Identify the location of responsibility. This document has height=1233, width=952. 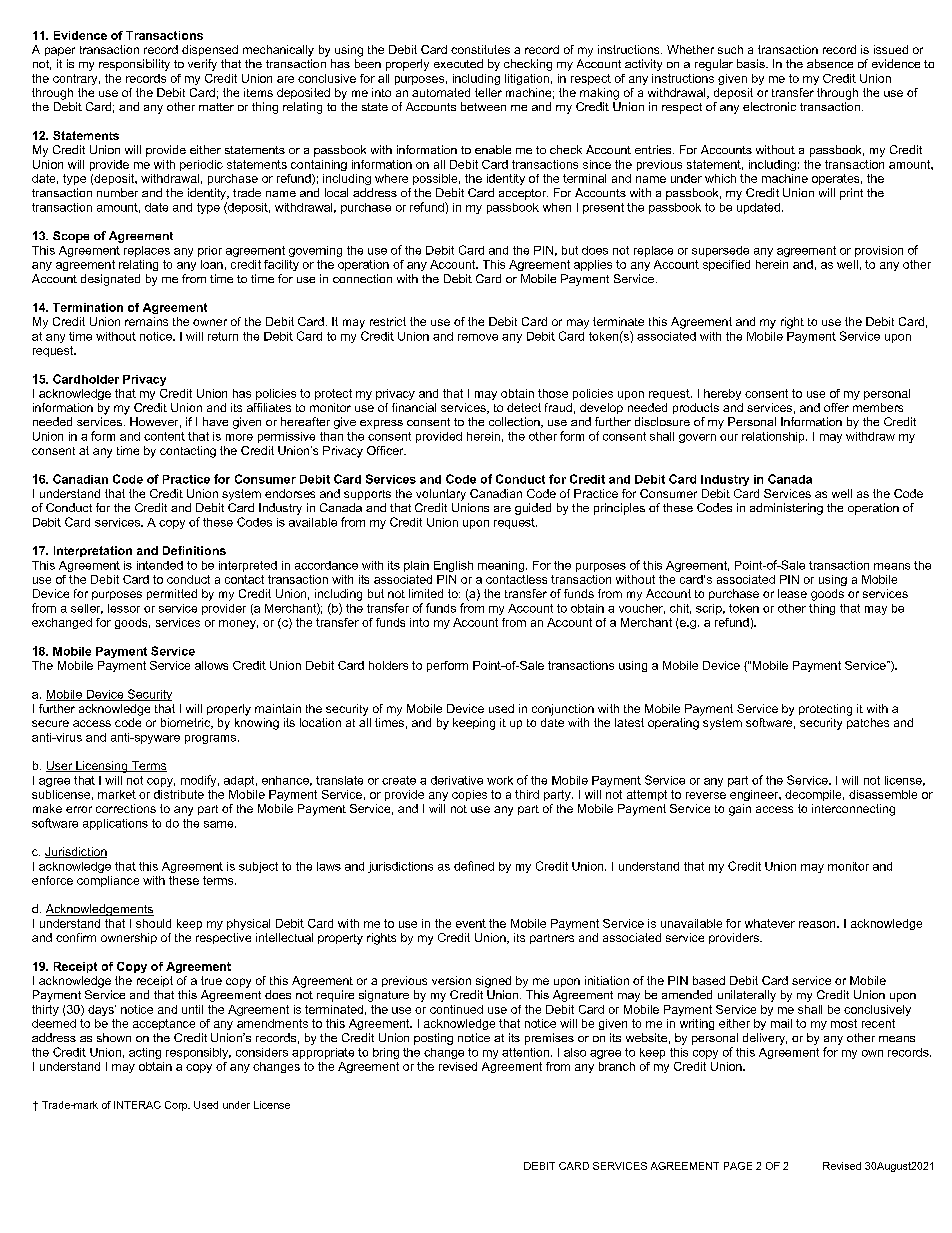
(134, 65).
